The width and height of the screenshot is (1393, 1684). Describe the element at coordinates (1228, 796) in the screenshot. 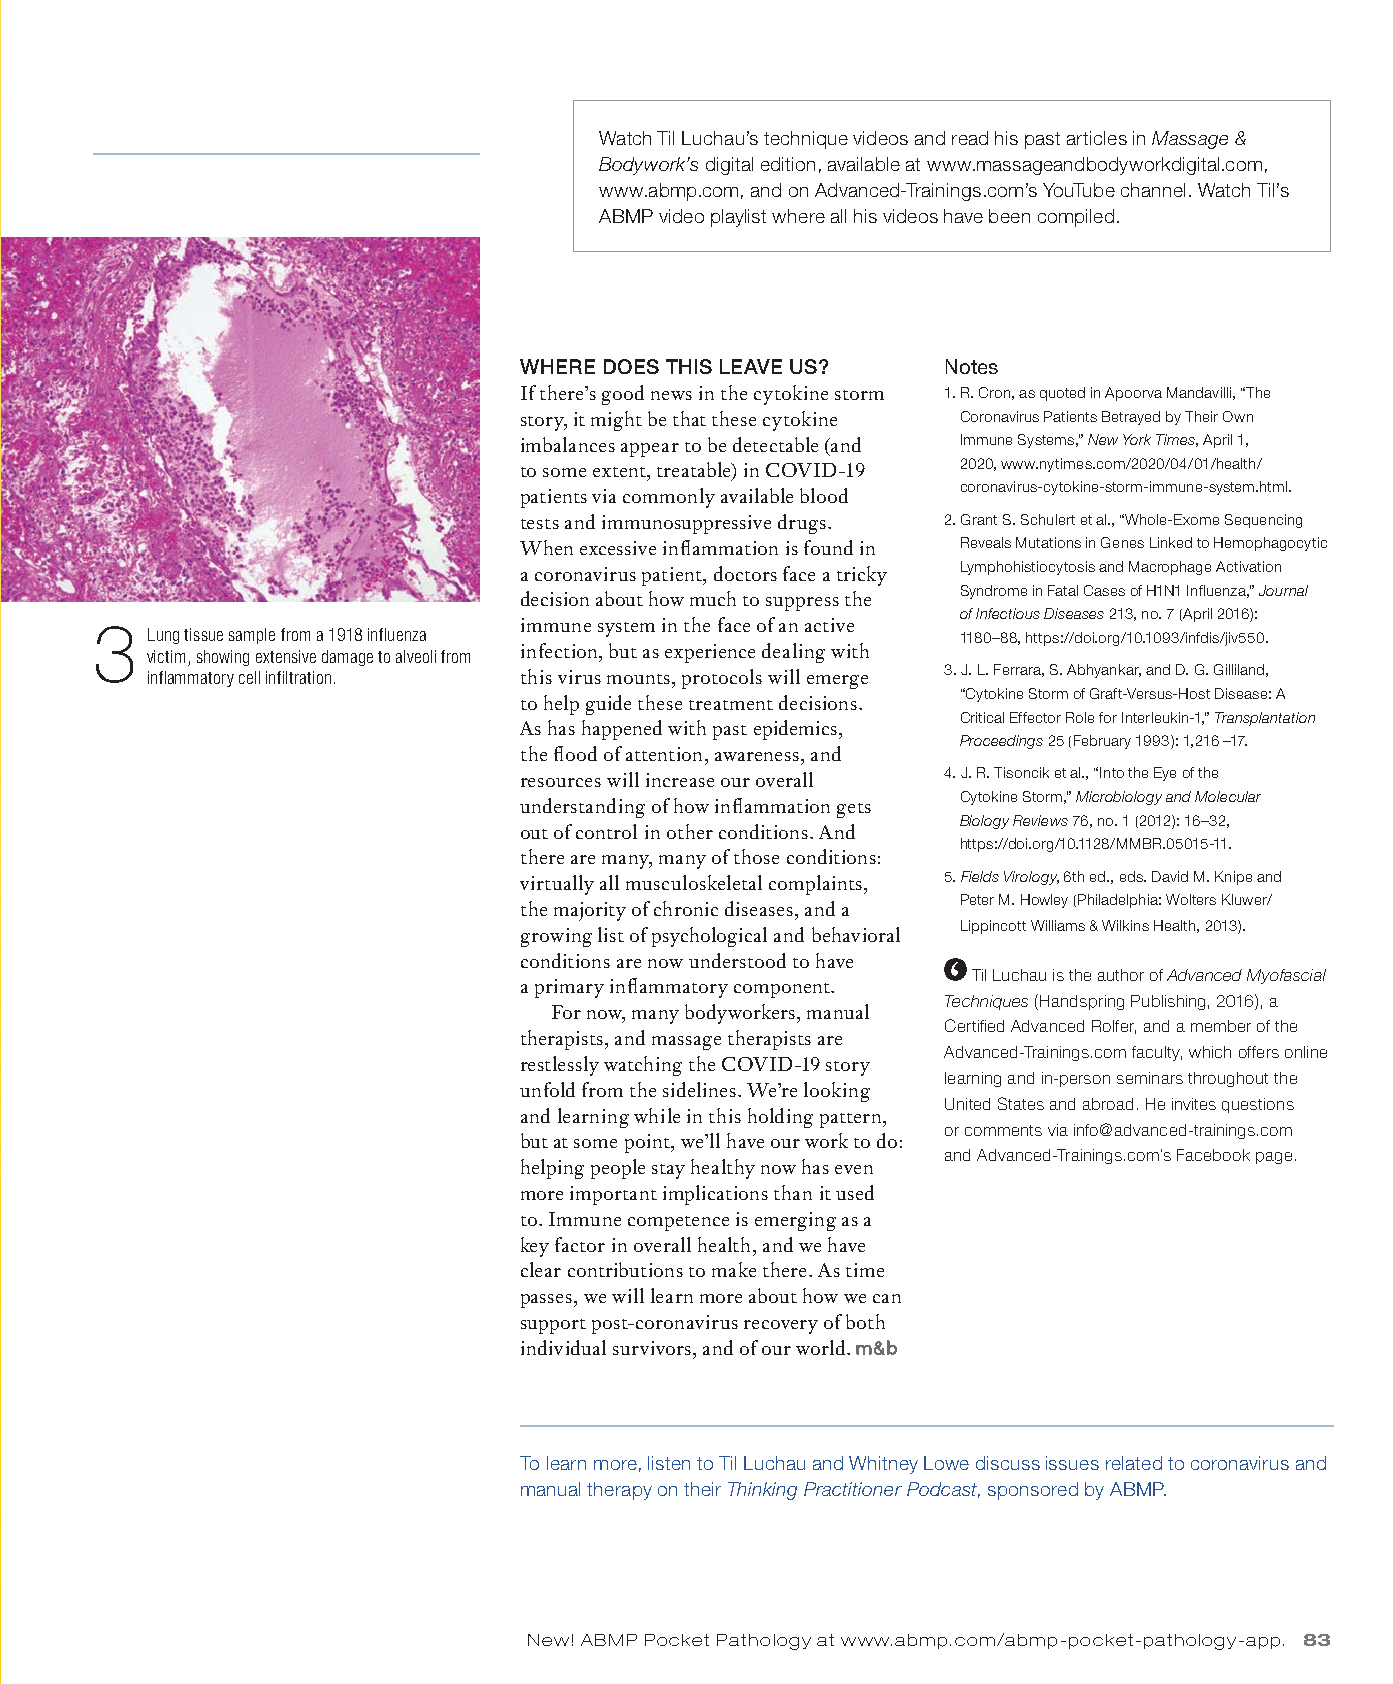

I see `Molecular` at that location.
